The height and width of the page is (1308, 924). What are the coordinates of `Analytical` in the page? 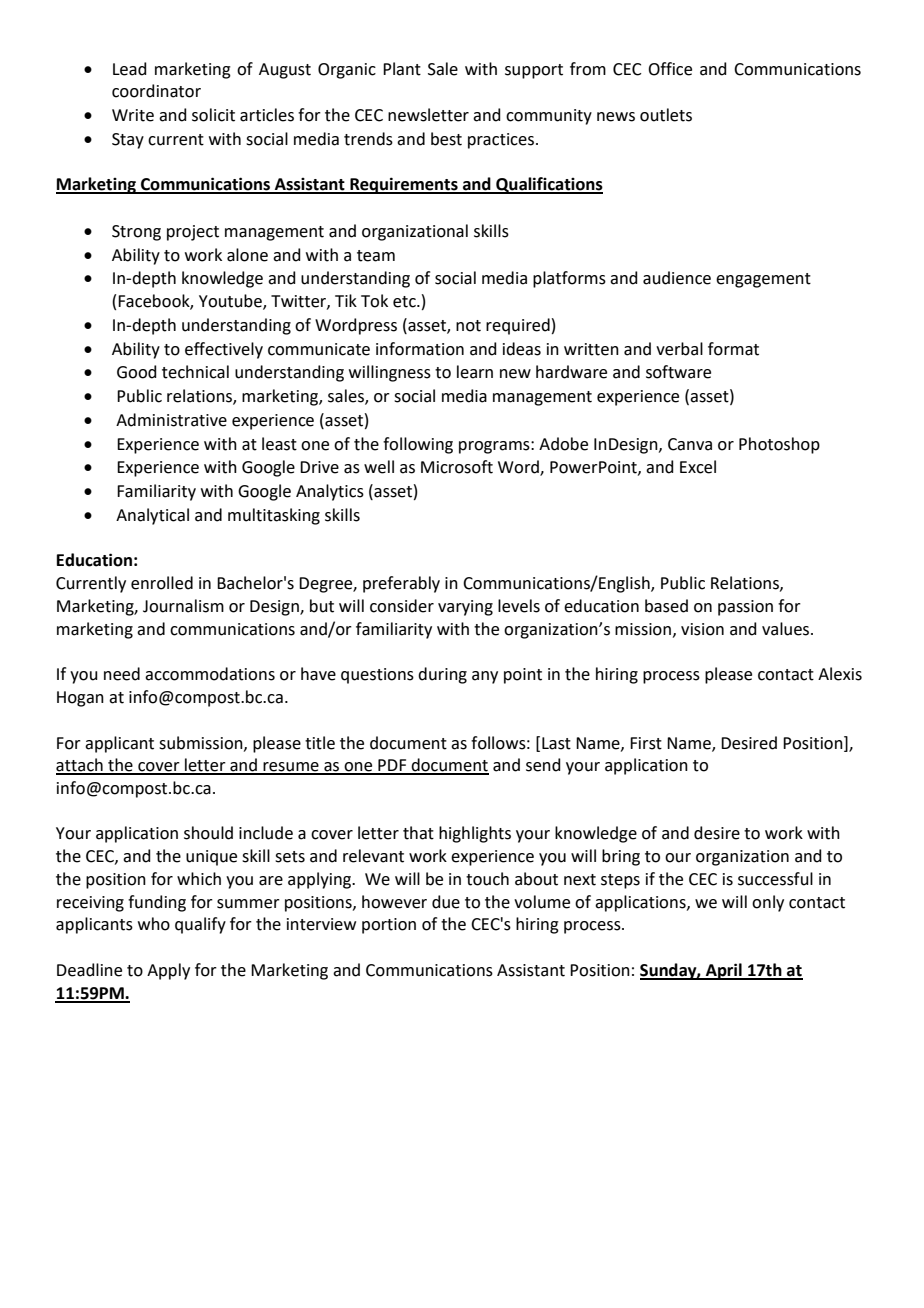 It's located at (152, 516).
